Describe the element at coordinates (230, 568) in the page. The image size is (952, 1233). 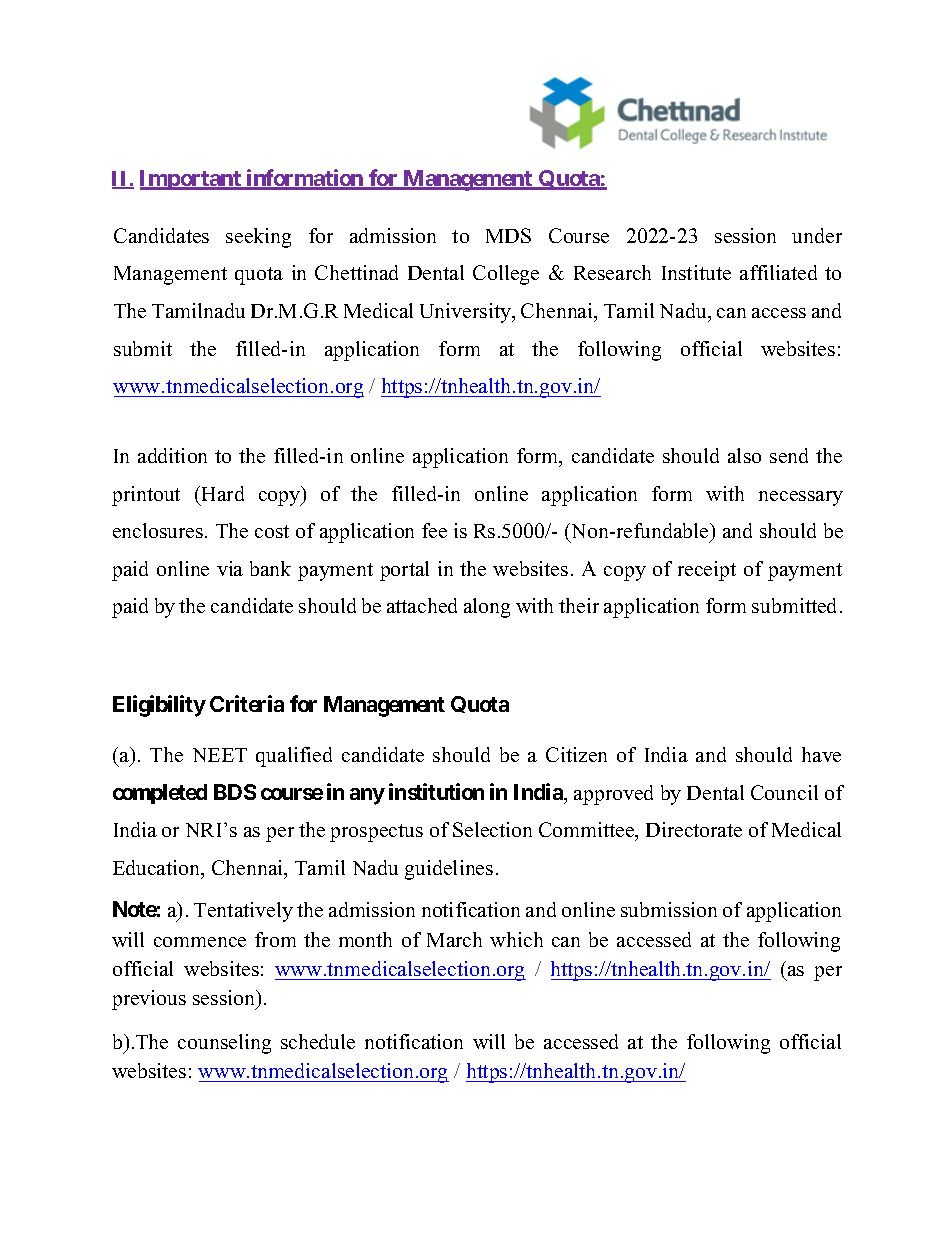
I see `via` at that location.
